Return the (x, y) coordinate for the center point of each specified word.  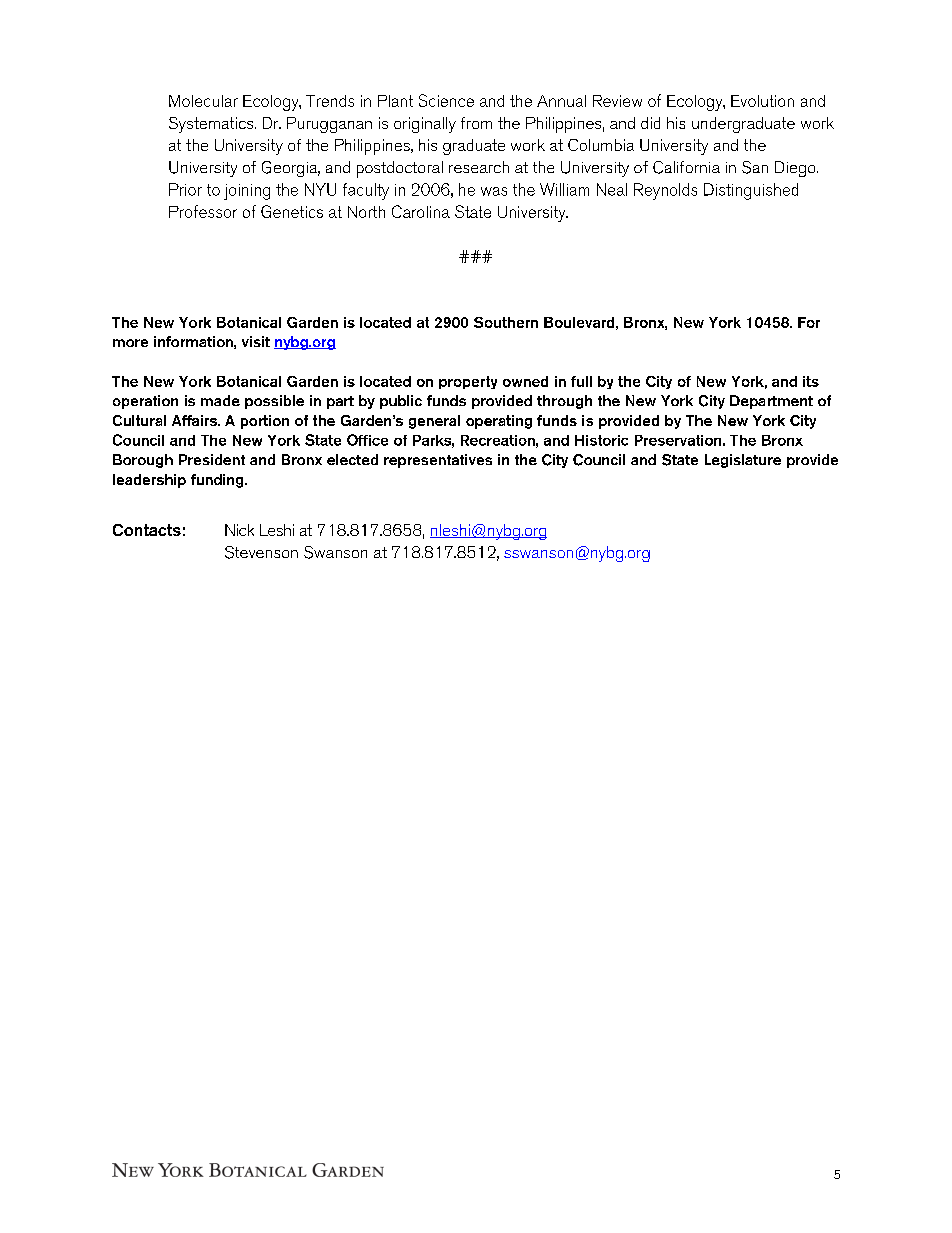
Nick (239, 530)
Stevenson (261, 552)
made (220, 400)
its (811, 381)
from (476, 123)
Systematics (212, 125)
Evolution (762, 101)
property (468, 382)
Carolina (421, 211)
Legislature (743, 461)
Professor (203, 211)
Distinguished (751, 191)
